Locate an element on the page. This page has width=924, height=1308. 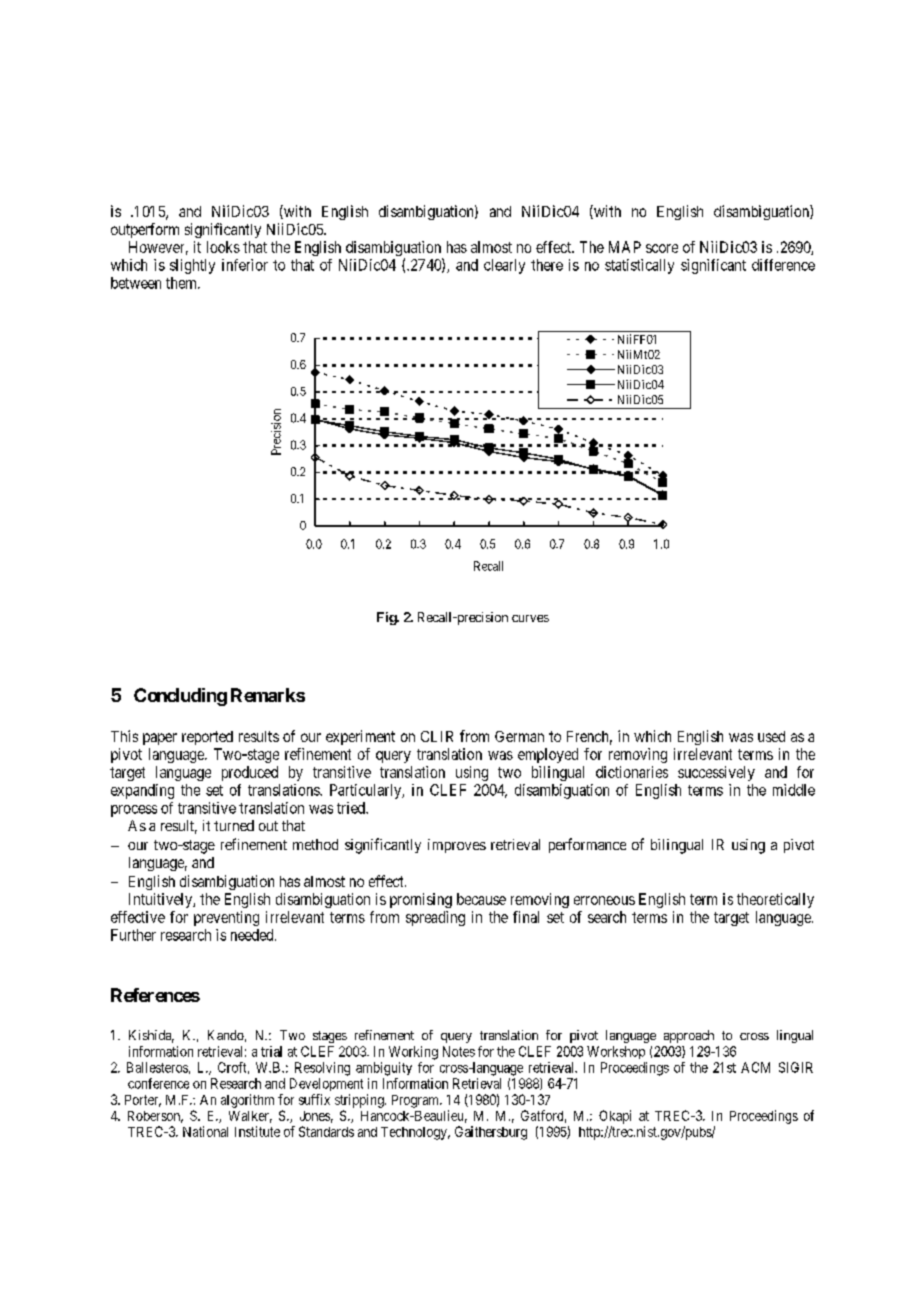
German is located at coordinates (519, 736).
